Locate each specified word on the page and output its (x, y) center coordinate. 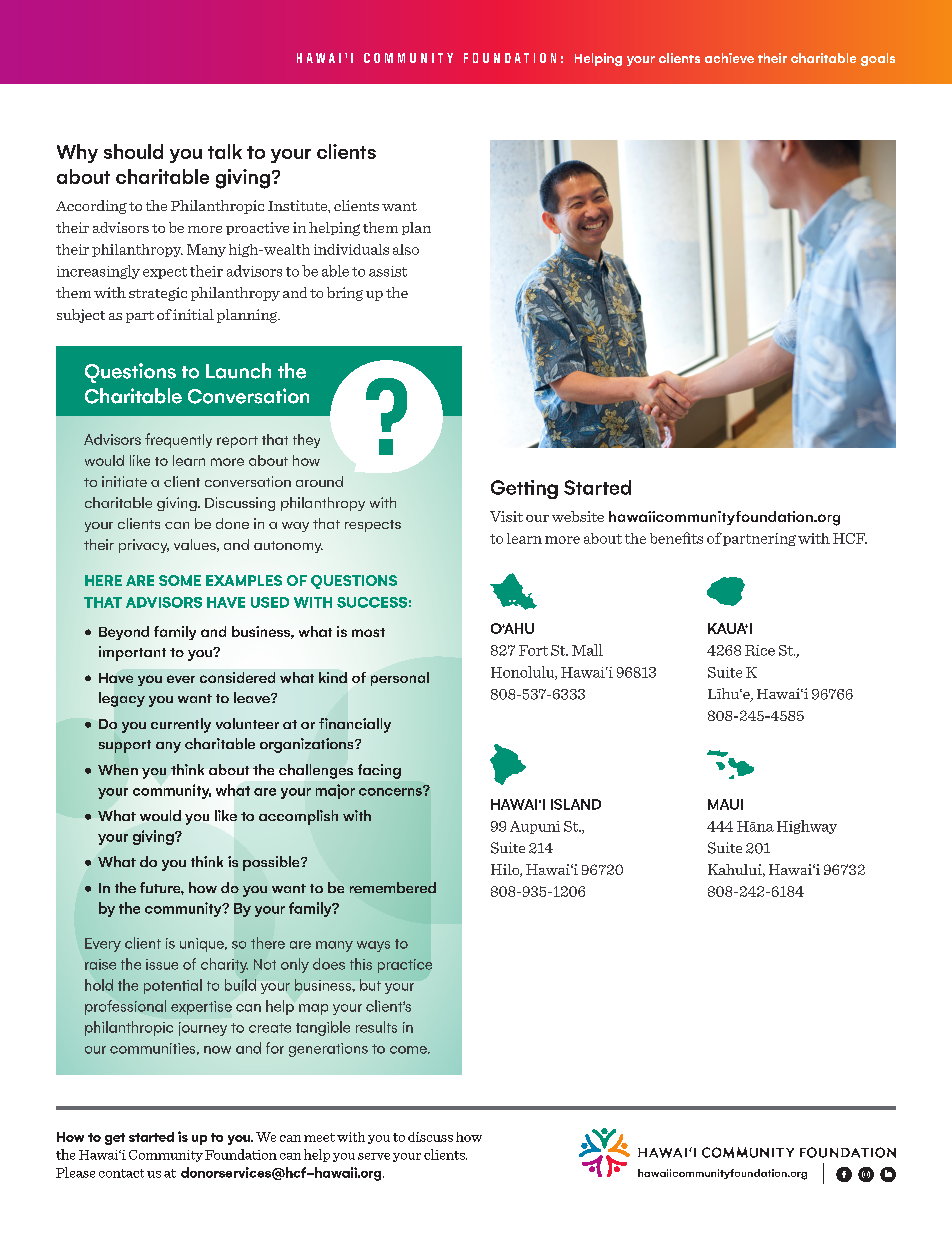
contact (121, 1173)
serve (374, 1156)
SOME (180, 580)
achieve (729, 58)
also (406, 249)
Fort (533, 650)
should (133, 151)
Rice (760, 650)
